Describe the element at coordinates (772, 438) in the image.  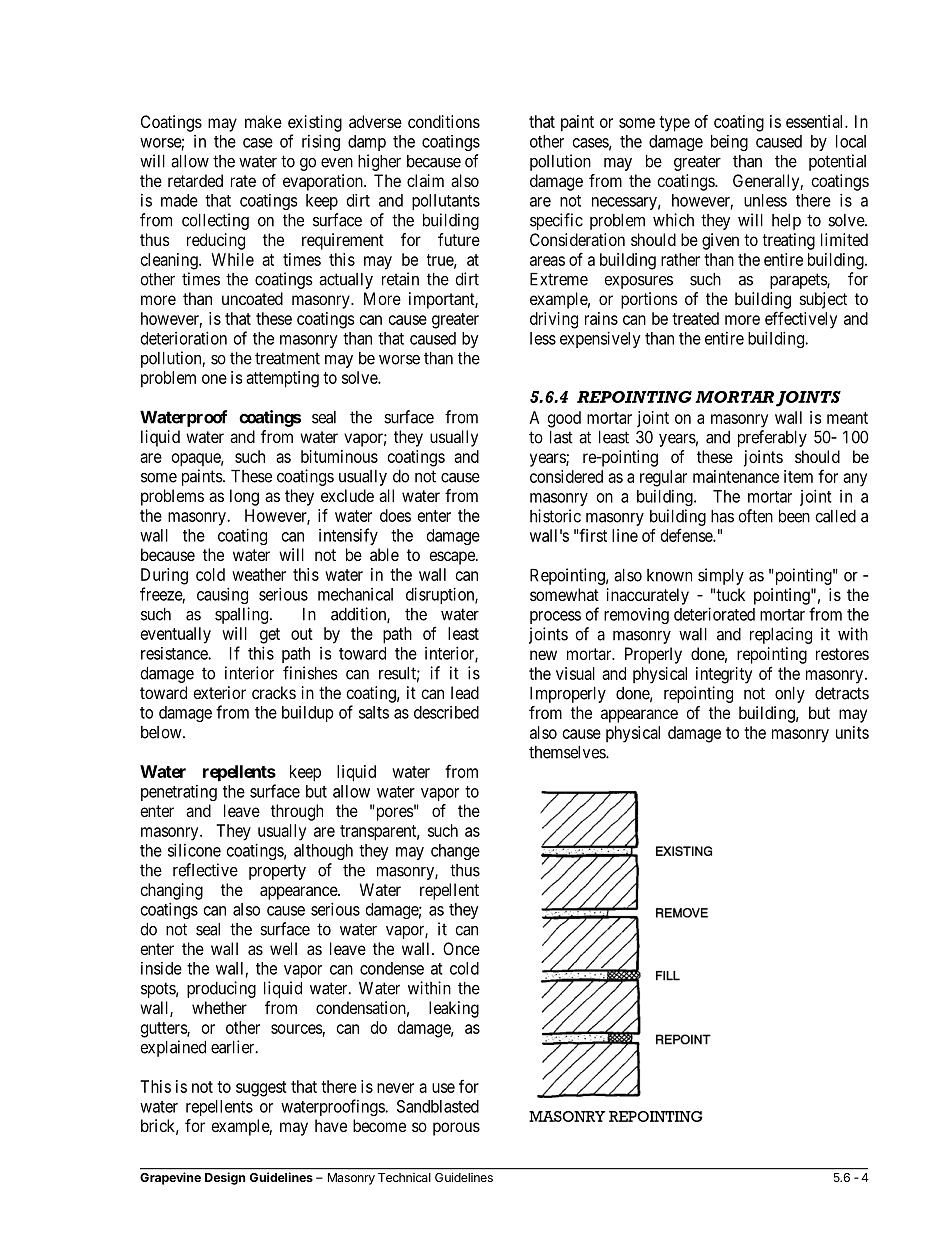
I see `preferably` at that location.
